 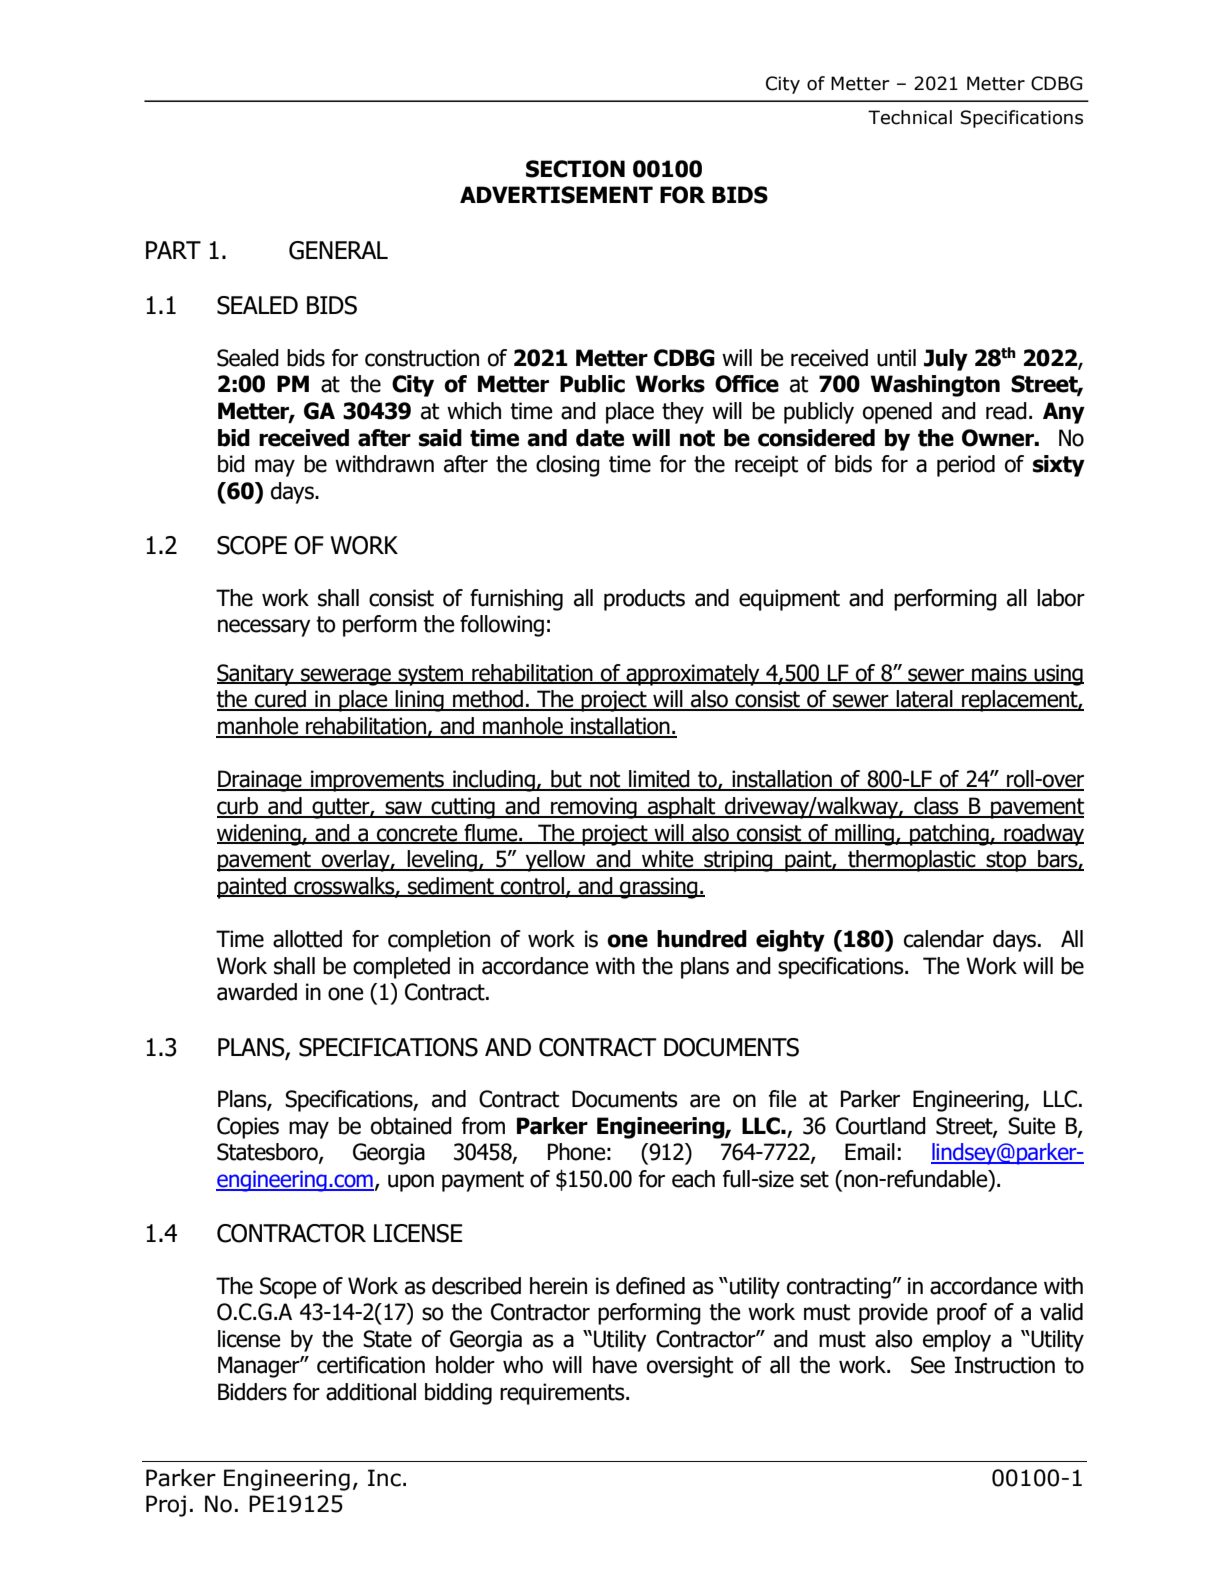 I want to click on Suite, so click(x=1032, y=1126).
